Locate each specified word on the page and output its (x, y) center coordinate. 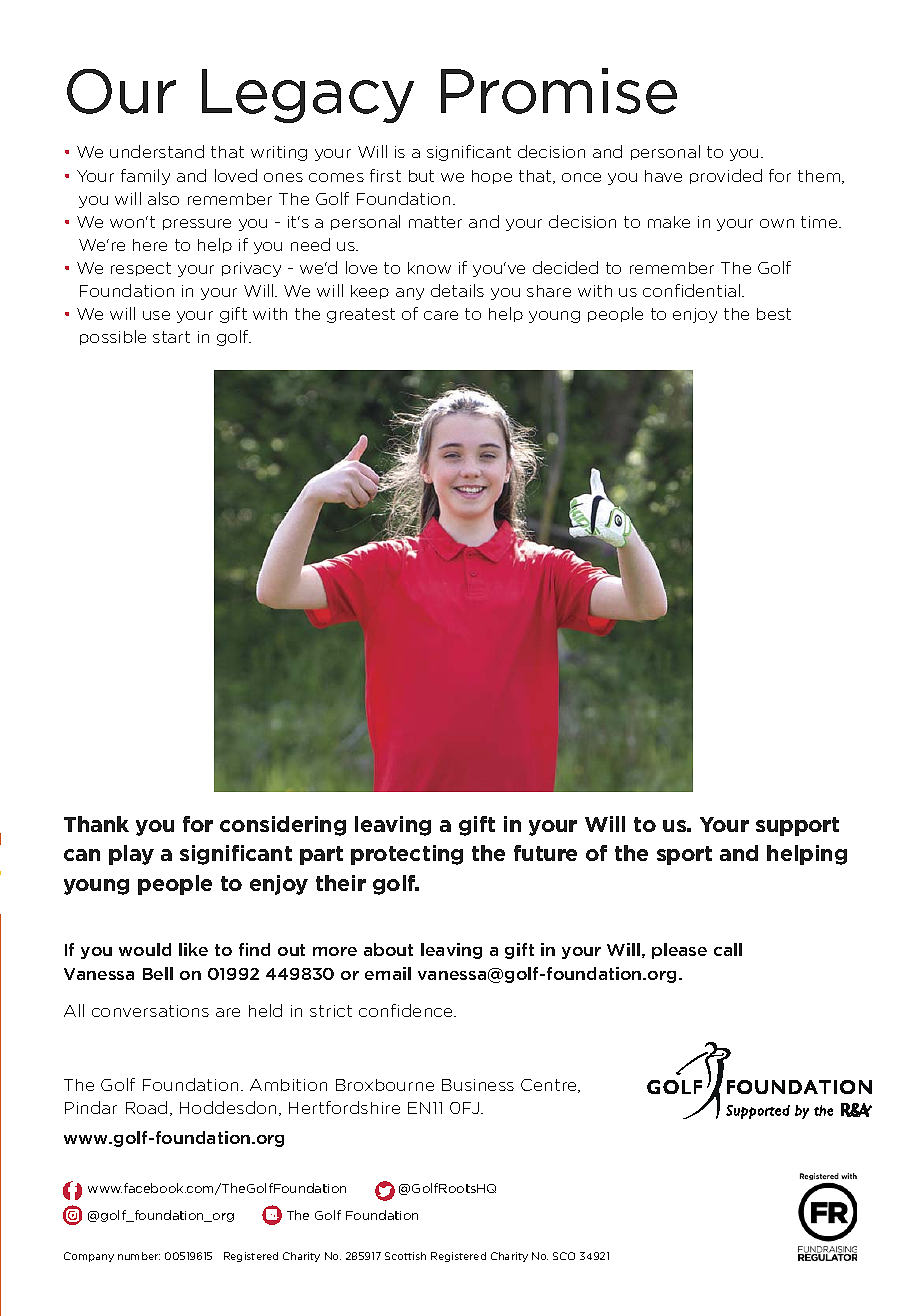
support (797, 826)
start (171, 337)
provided (726, 176)
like (193, 949)
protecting (407, 855)
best (774, 314)
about (388, 949)
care (441, 315)
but (421, 176)
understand (157, 151)
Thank (96, 824)
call (728, 949)
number (139, 1256)
